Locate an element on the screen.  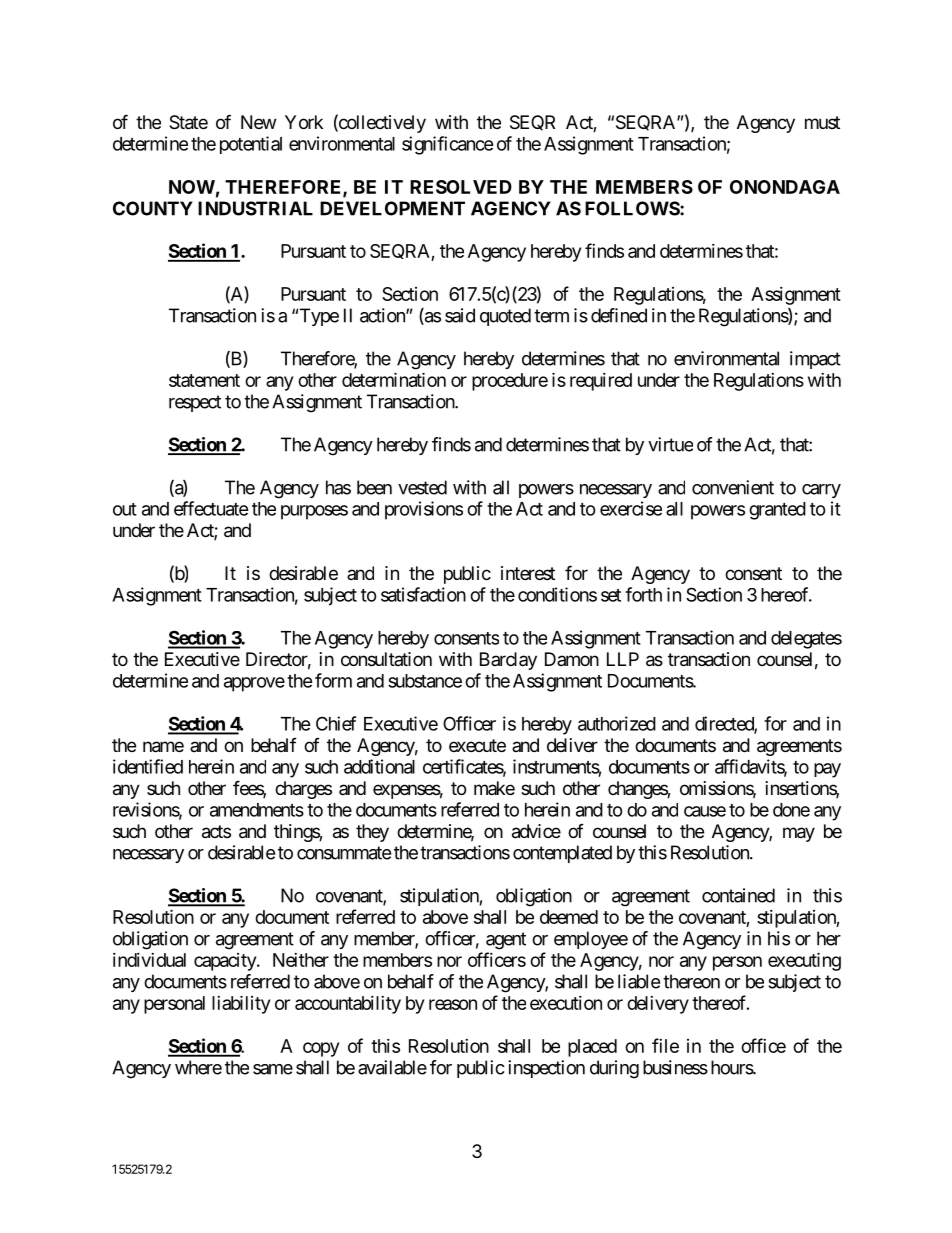
thereon is located at coordinates (691, 981).
